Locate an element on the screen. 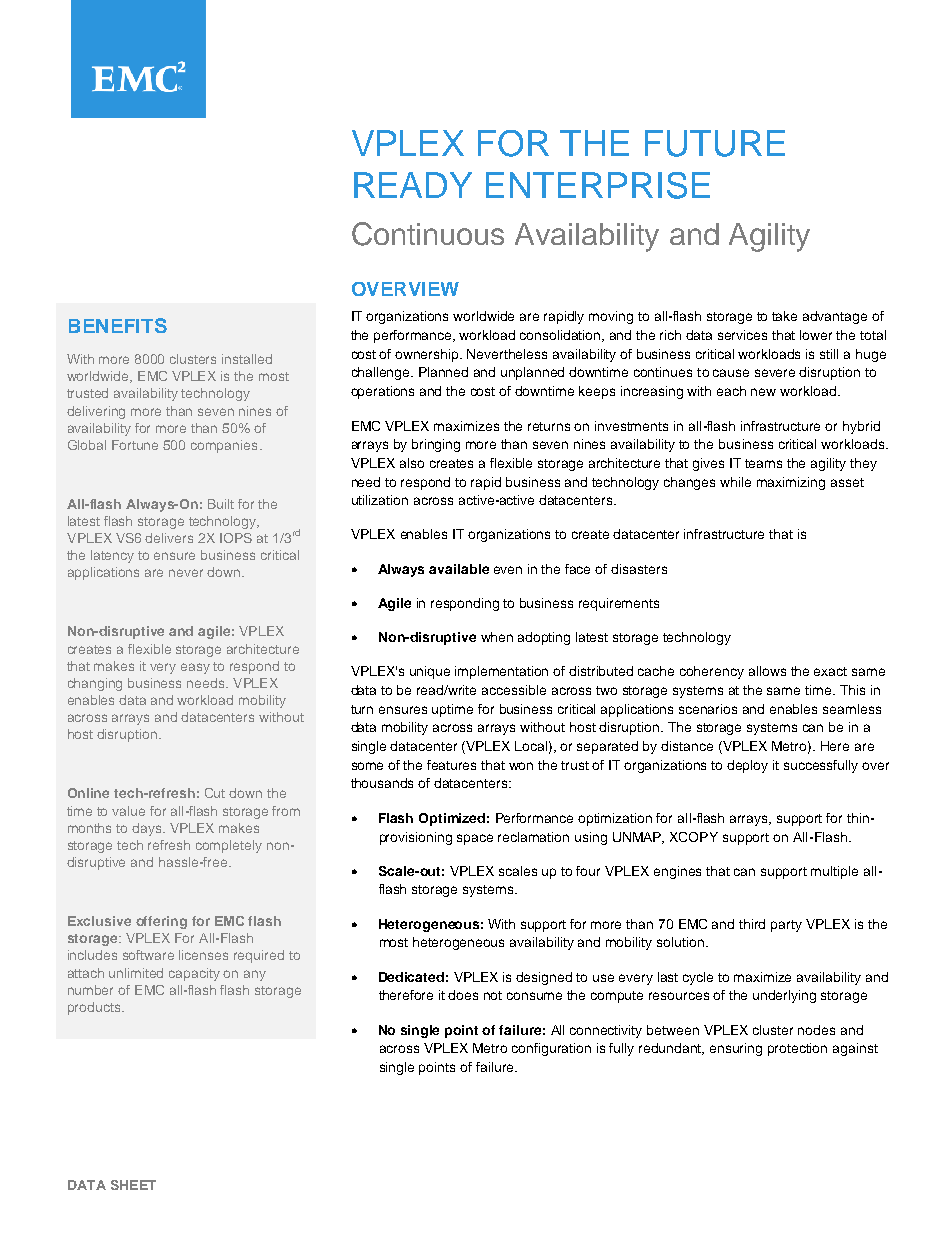 The image size is (952, 1233). days is located at coordinates (148, 829).
